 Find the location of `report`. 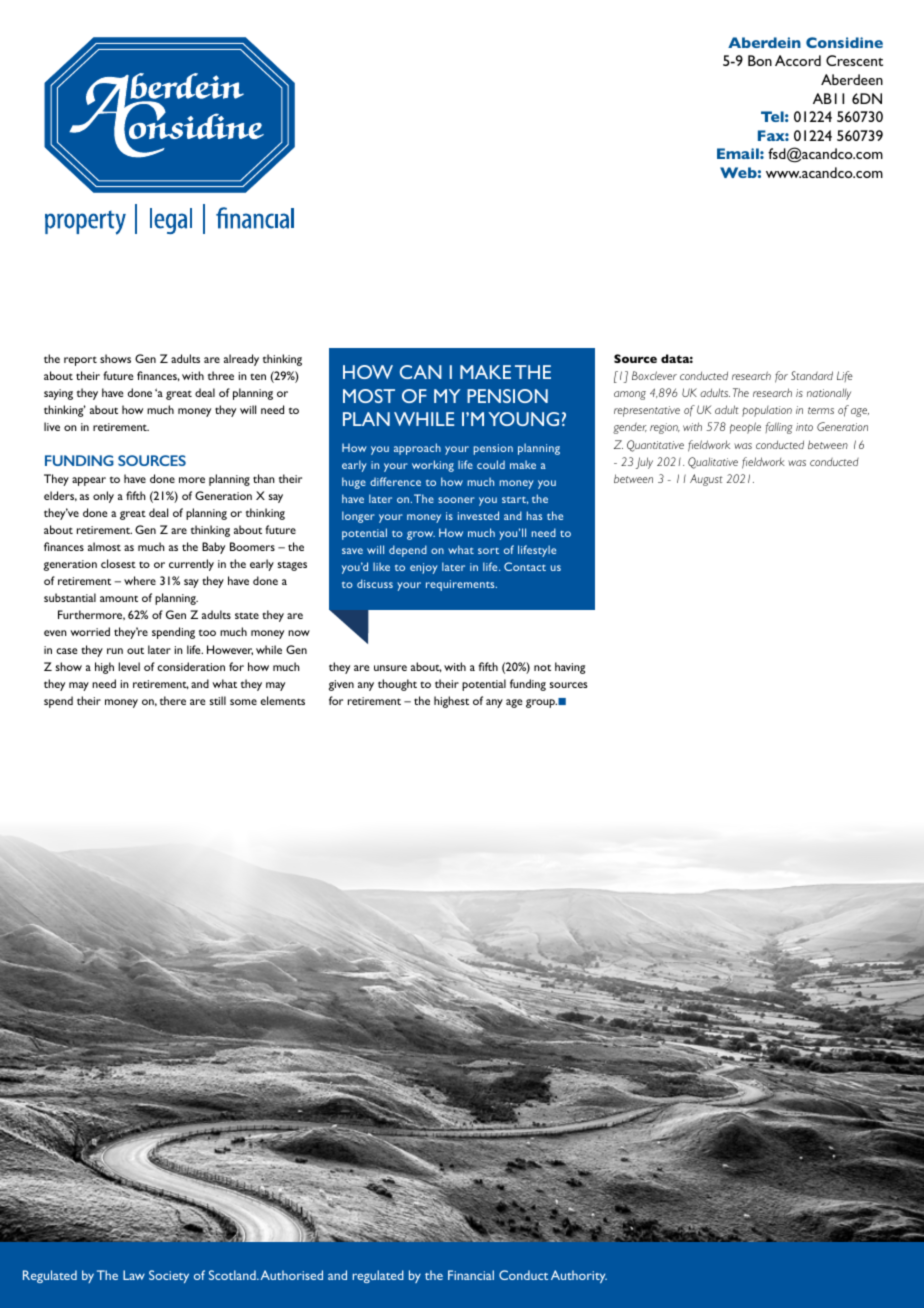

report is located at coordinates (80, 361).
